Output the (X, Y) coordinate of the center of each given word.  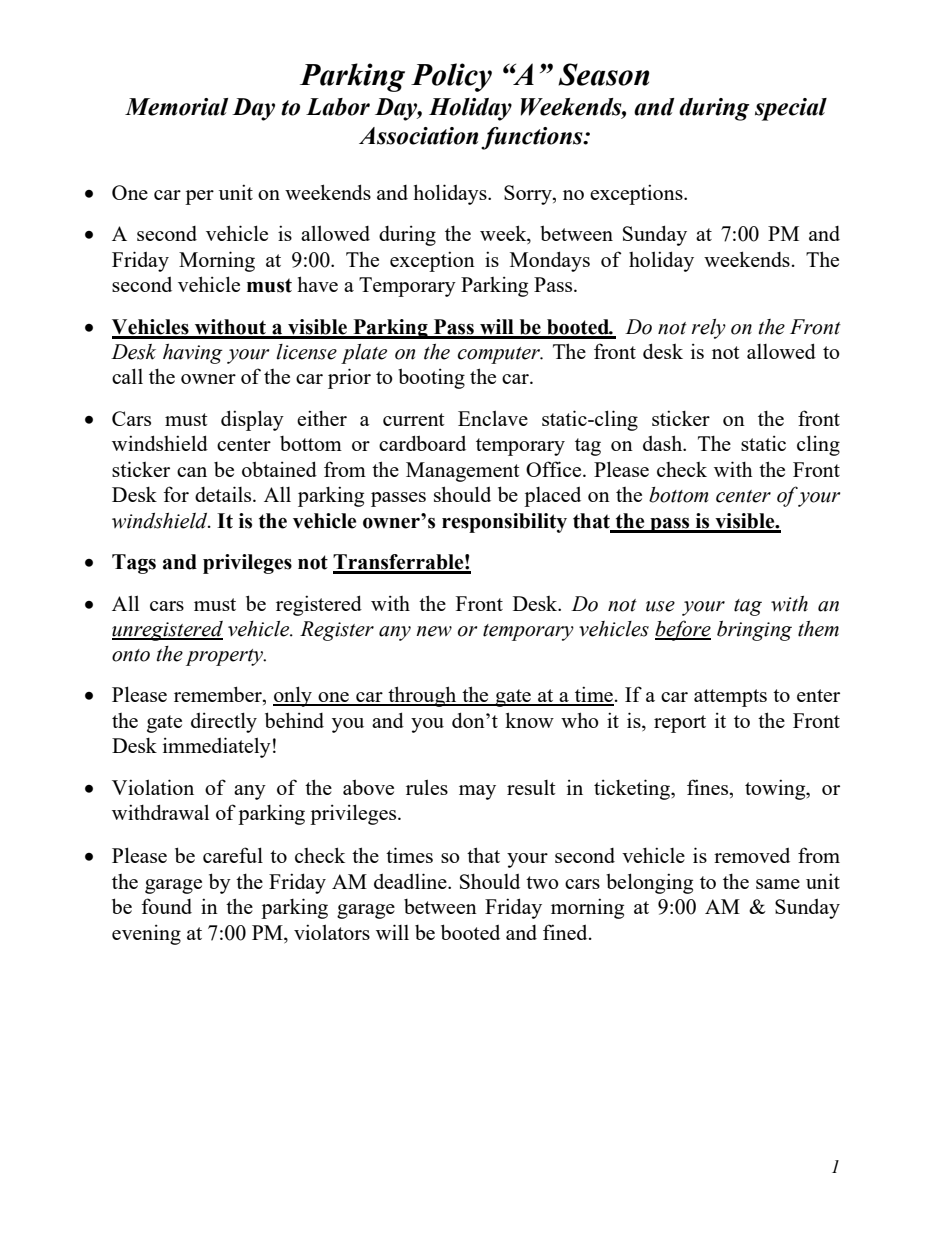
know (529, 720)
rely (708, 329)
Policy (451, 77)
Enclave (493, 418)
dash (664, 443)
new (434, 631)
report (680, 724)
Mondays (550, 261)
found (166, 906)
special (791, 109)
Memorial (176, 107)
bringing (754, 631)
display (252, 420)
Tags (134, 564)
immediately (217, 747)
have (317, 284)
